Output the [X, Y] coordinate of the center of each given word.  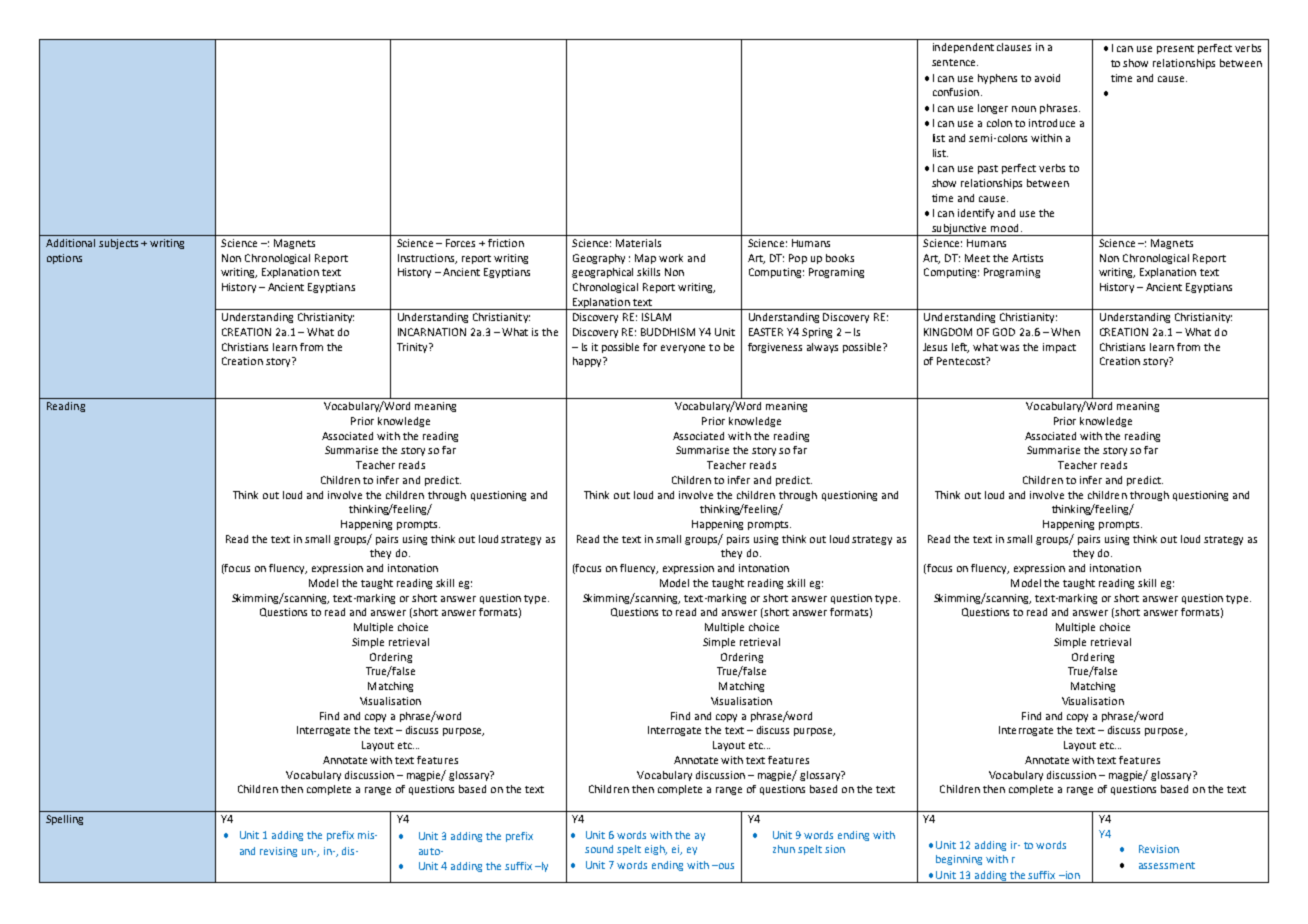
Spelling [64, 820]
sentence [955, 62]
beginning [959, 860]
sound [599, 849]
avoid [1047, 78]
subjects [118, 244]
